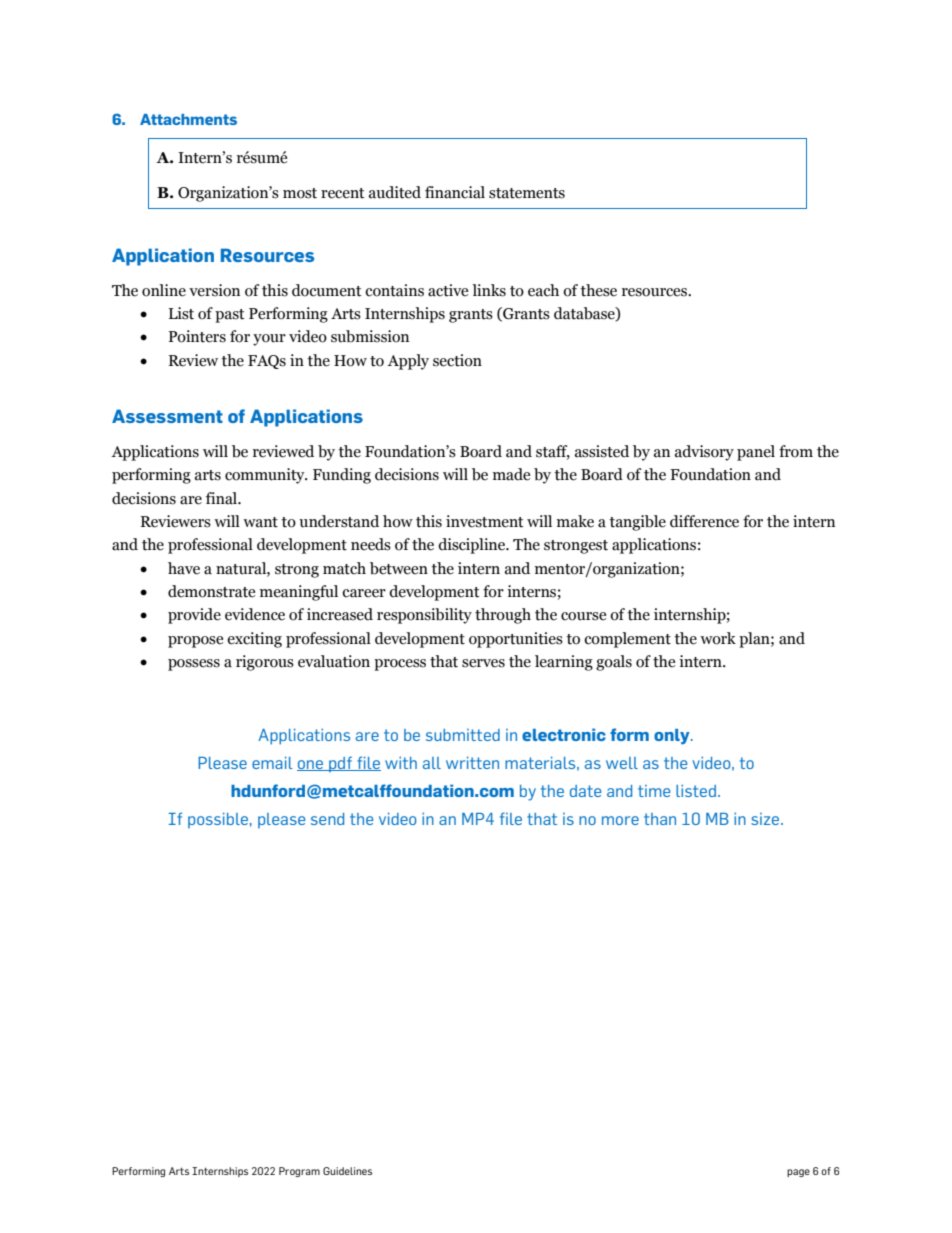 Image resolution: width=952 pixels, height=1233 pixels. What do you see at coordinates (766, 819) in the document?
I see `size` at bounding box center [766, 819].
